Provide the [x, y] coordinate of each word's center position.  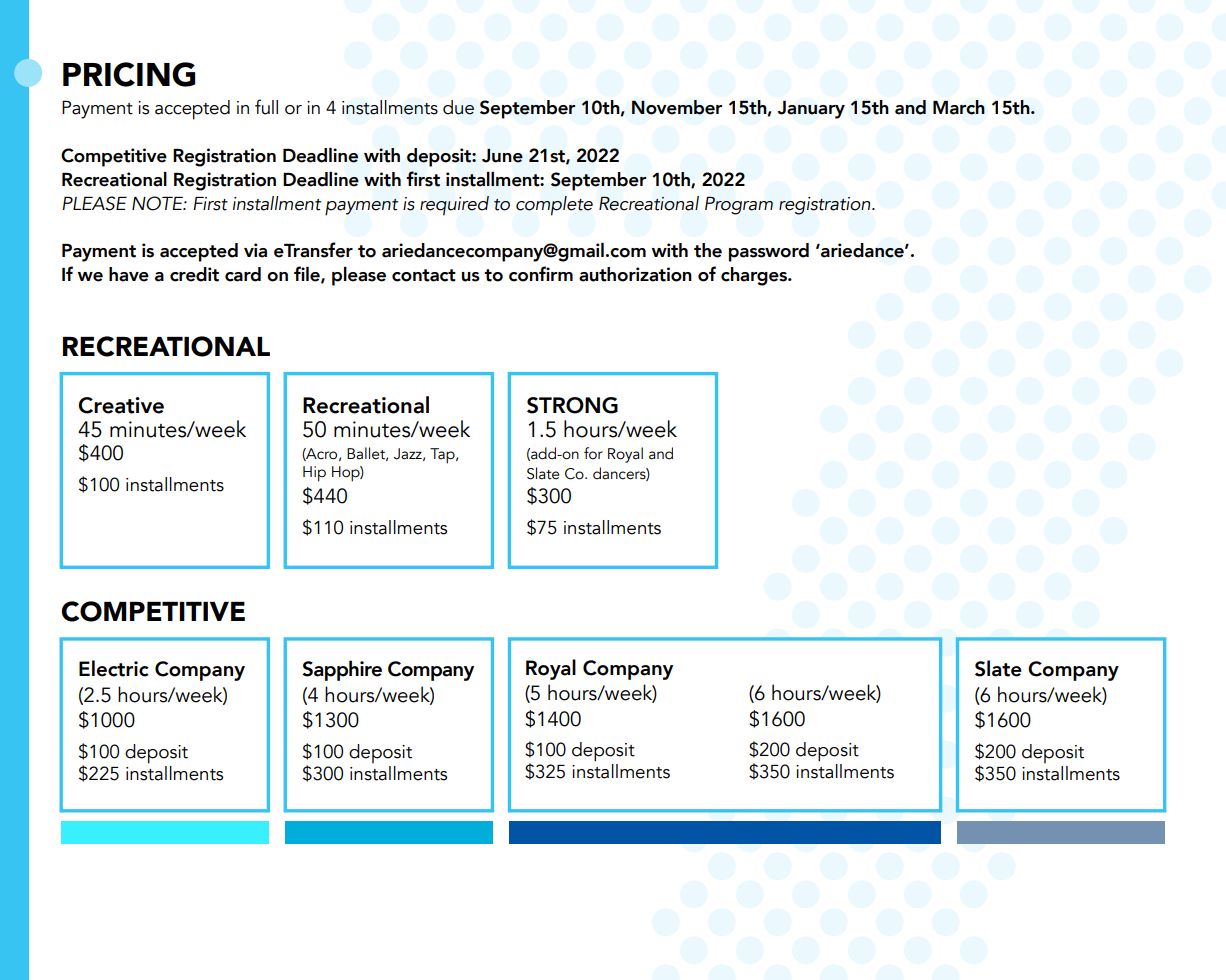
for [593, 453]
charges [755, 276]
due [458, 107]
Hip [314, 474]
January [811, 110]
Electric [114, 668]
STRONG [572, 405]
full [266, 107]
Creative [121, 405]
